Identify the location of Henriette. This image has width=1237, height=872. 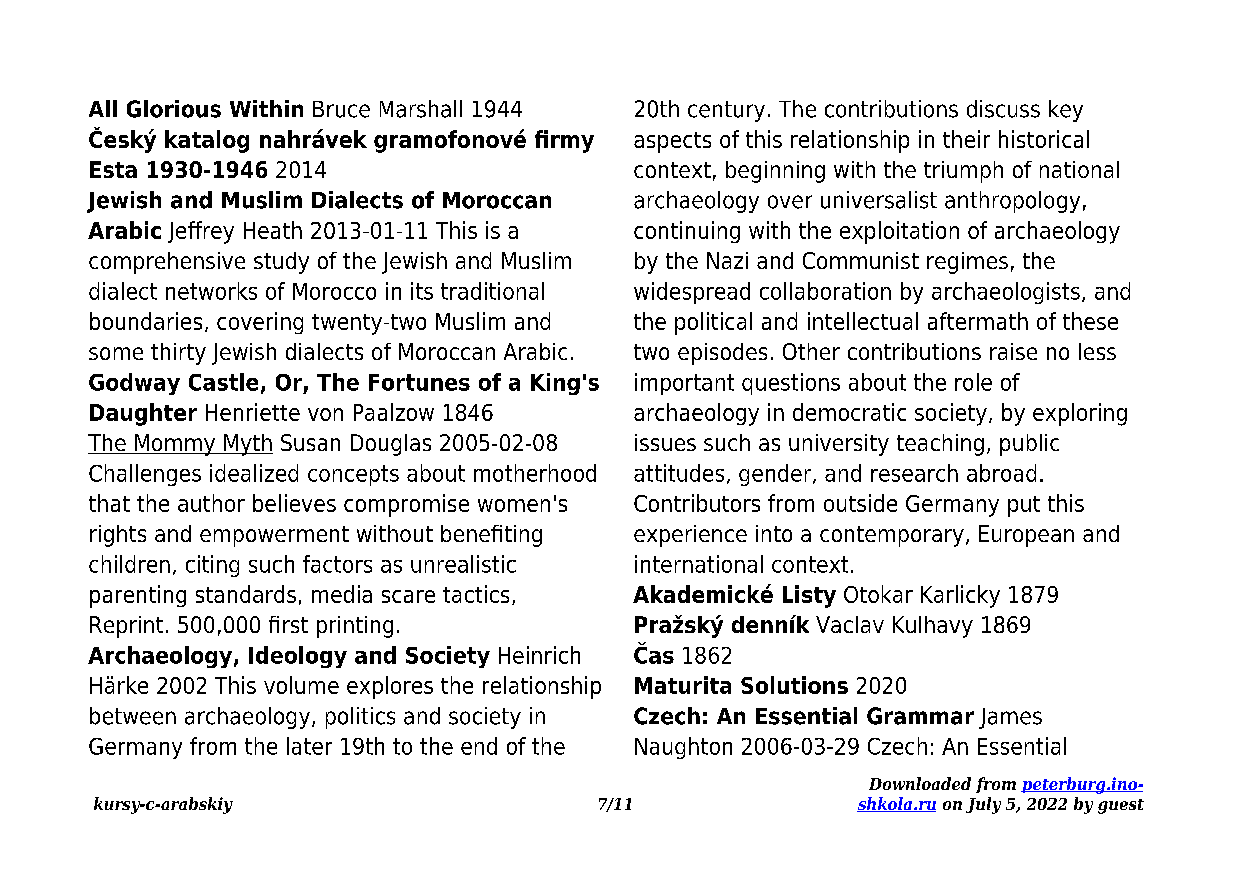
(253, 412).
